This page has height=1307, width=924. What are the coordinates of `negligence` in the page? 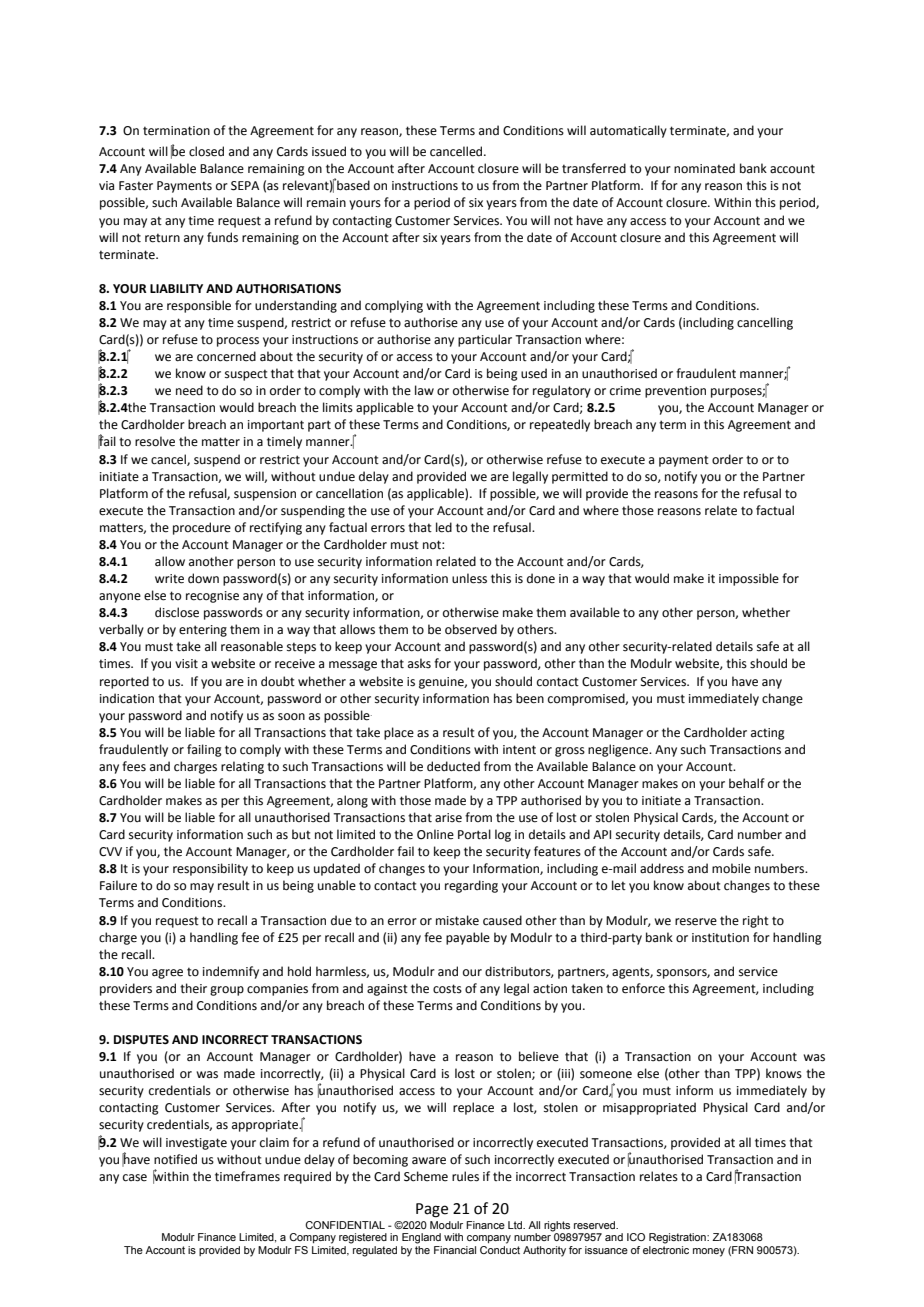 It's located at (619, 750).
